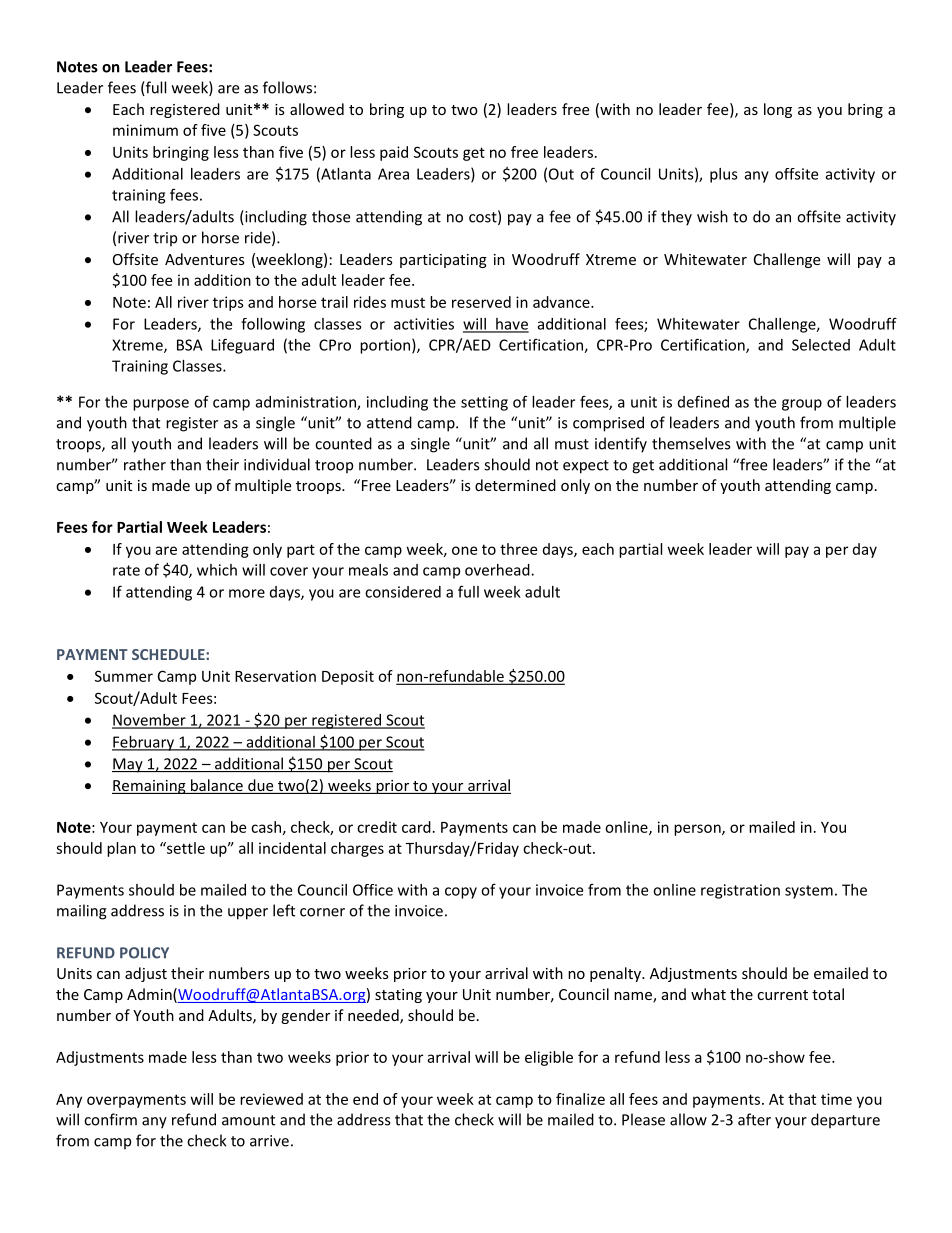 Image resolution: width=952 pixels, height=1233 pixels. Describe the element at coordinates (403, 592) in the document. I see `considered` at that location.
